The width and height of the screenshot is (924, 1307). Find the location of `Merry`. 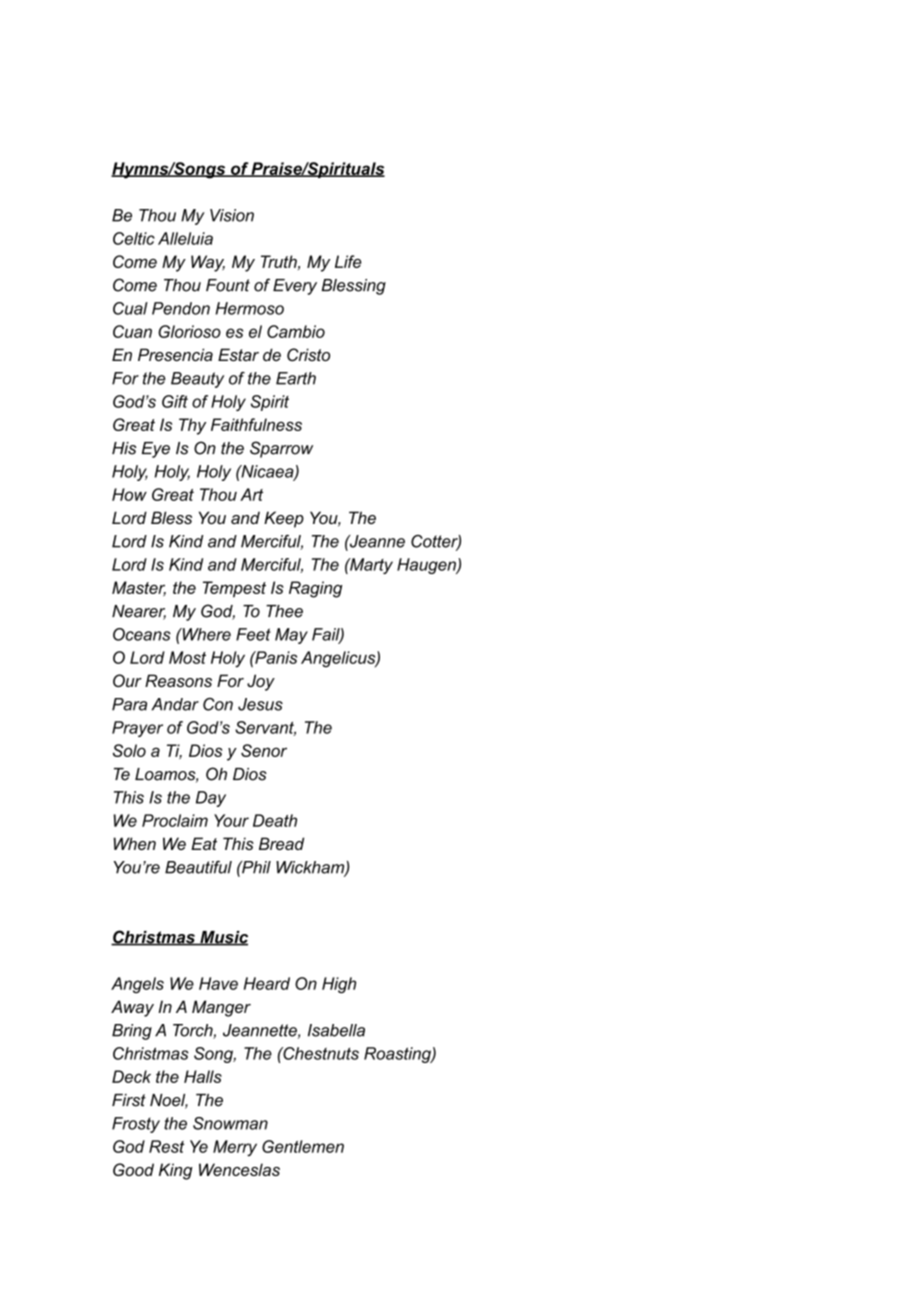

Merry is located at coordinates (235, 1148).
